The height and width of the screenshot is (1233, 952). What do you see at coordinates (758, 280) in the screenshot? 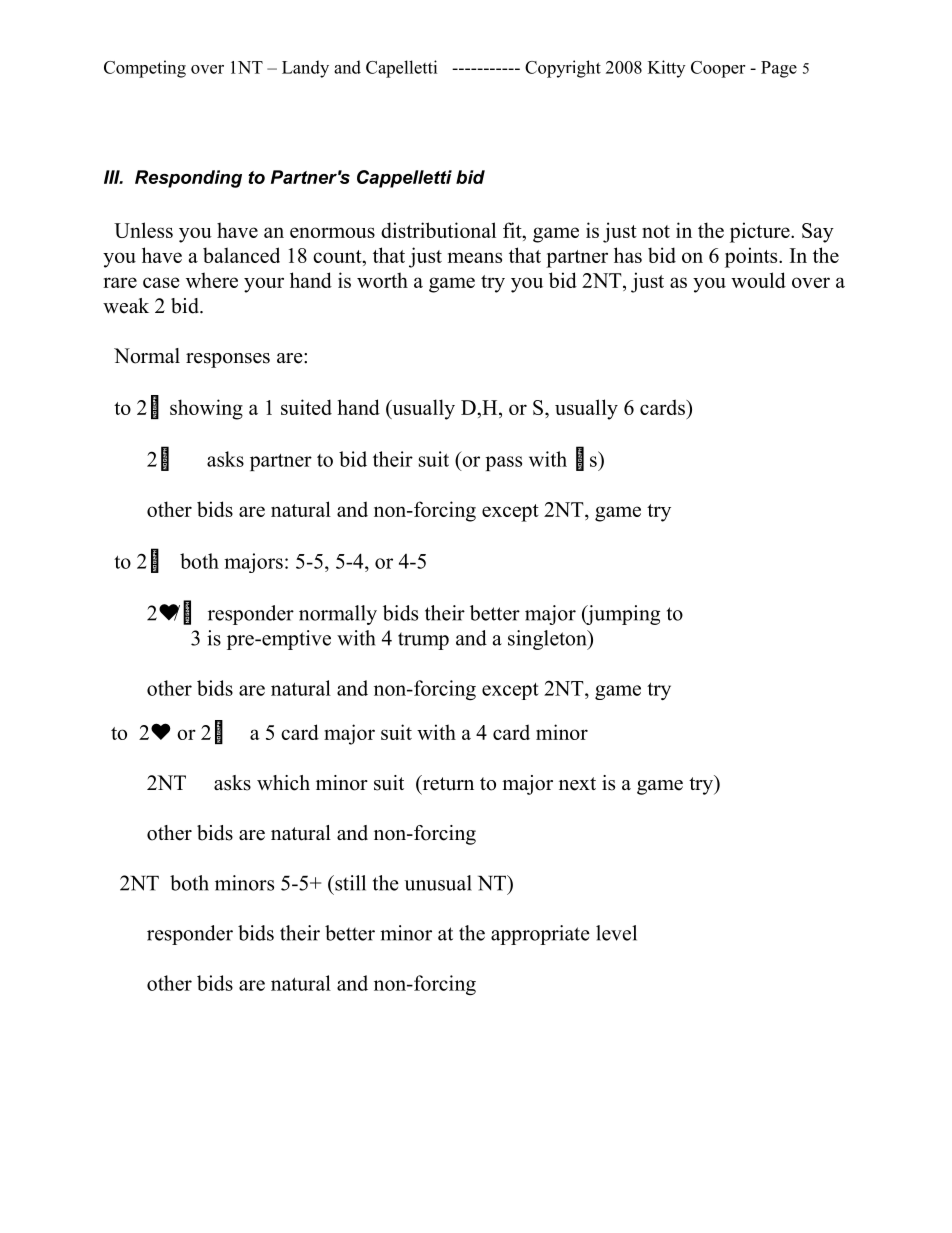
I see `would` at bounding box center [758, 280].
